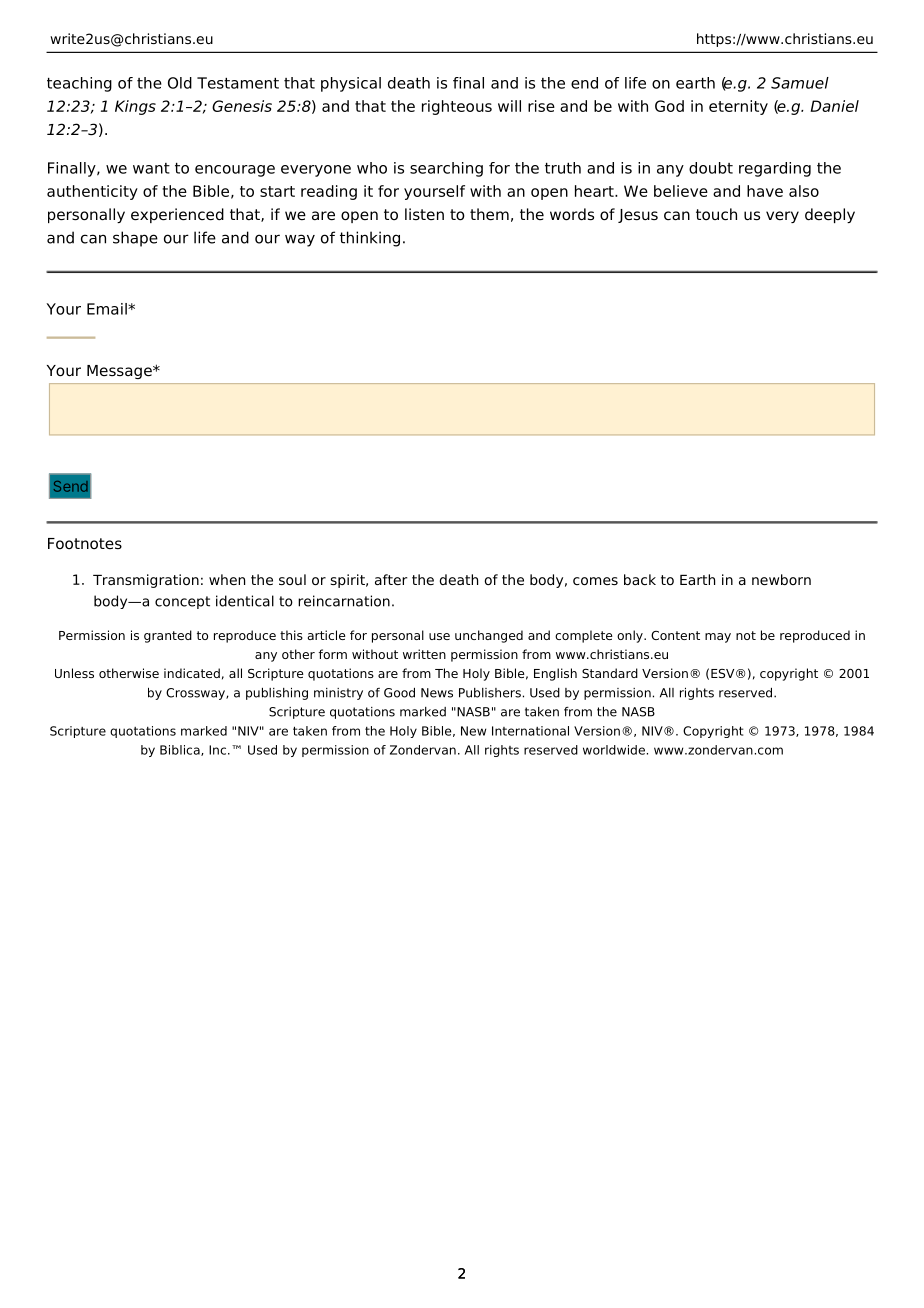 The image size is (924, 1308). Describe the element at coordinates (391, 579) in the screenshot. I see `after` at that location.
